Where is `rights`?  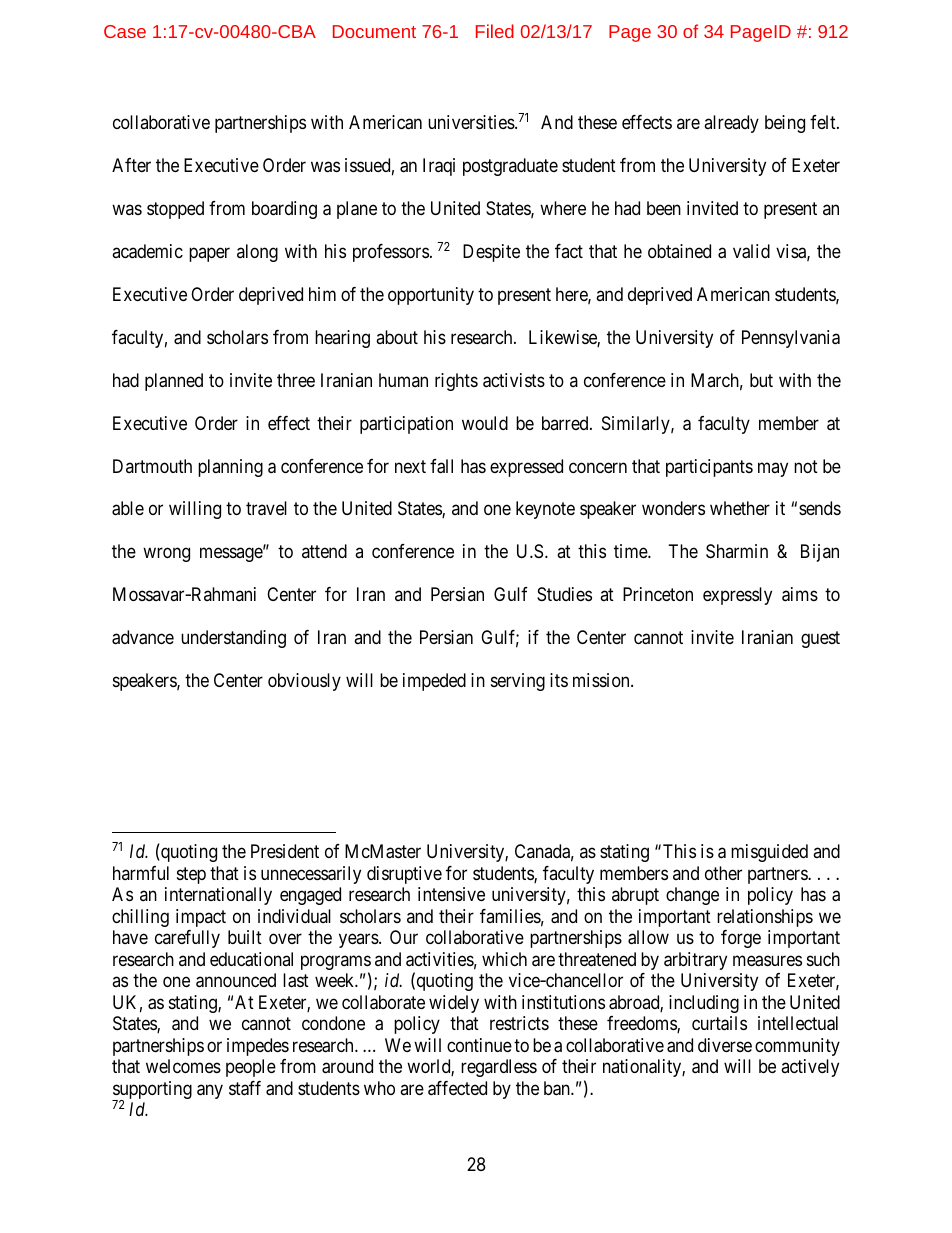
rights is located at coordinates (456, 382).
